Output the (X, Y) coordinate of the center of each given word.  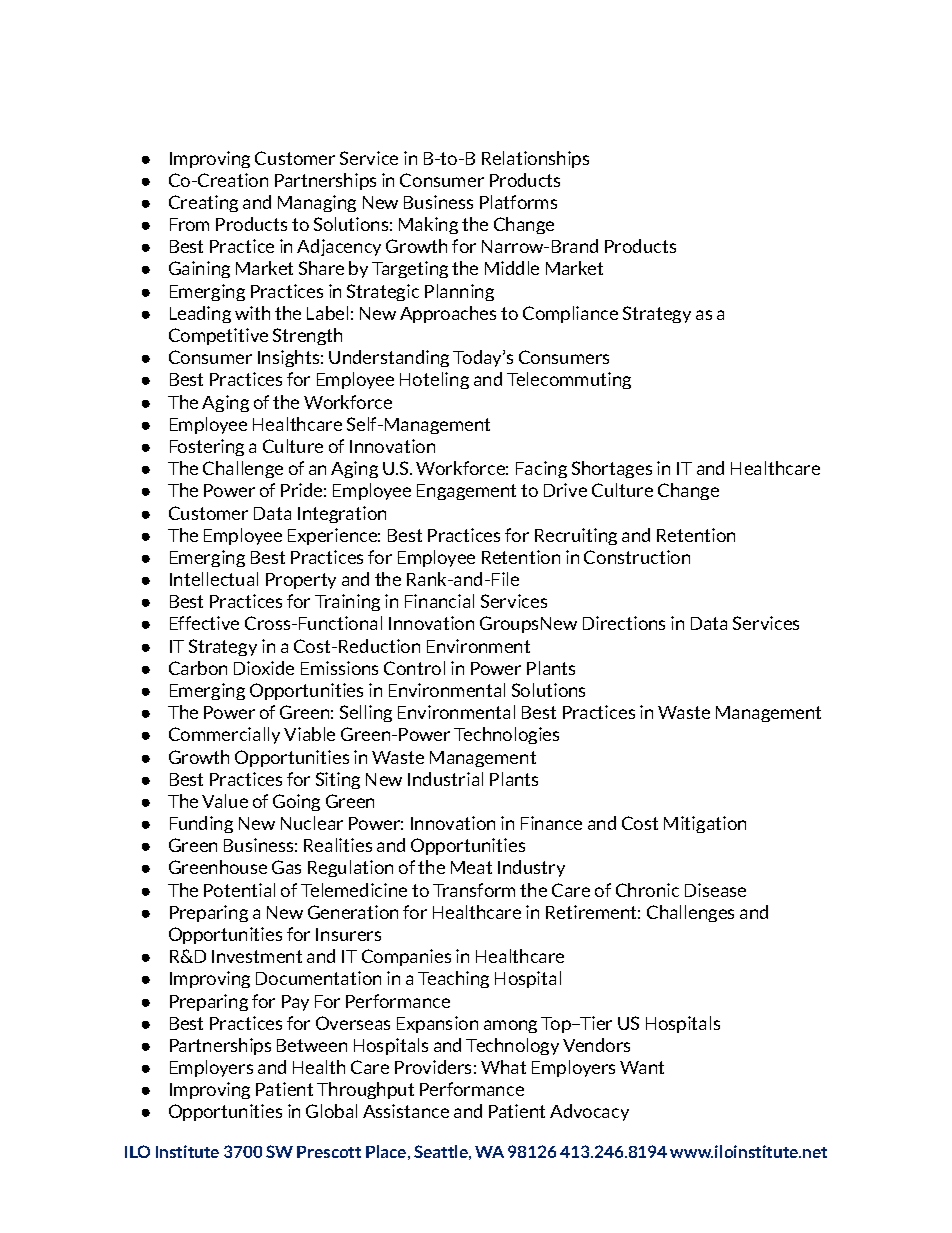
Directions (624, 623)
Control (414, 668)
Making (428, 225)
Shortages (612, 469)
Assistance (406, 1111)
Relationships (535, 159)
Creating (203, 203)
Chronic (647, 890)
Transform (474, 890)
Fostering (207, 447)
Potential (239, 890)
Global (331, 1111)
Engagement (466, 492)
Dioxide (264, 668)
